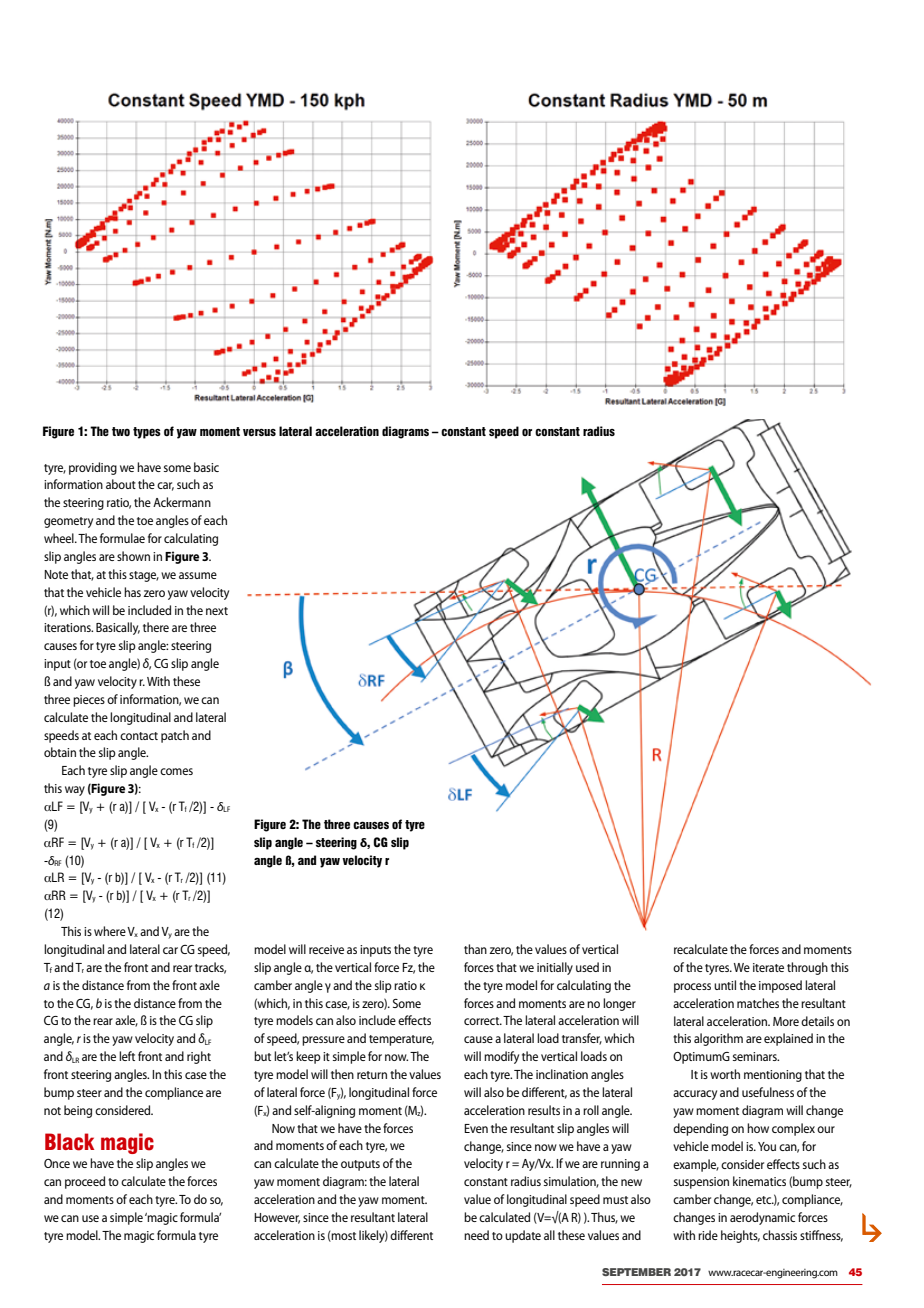 The width and height of the screenshot is (924, 1308). What do you see at coordinates (476, 1235) in the screenshot?
I see `need` at bounding box center [476, 1235].
